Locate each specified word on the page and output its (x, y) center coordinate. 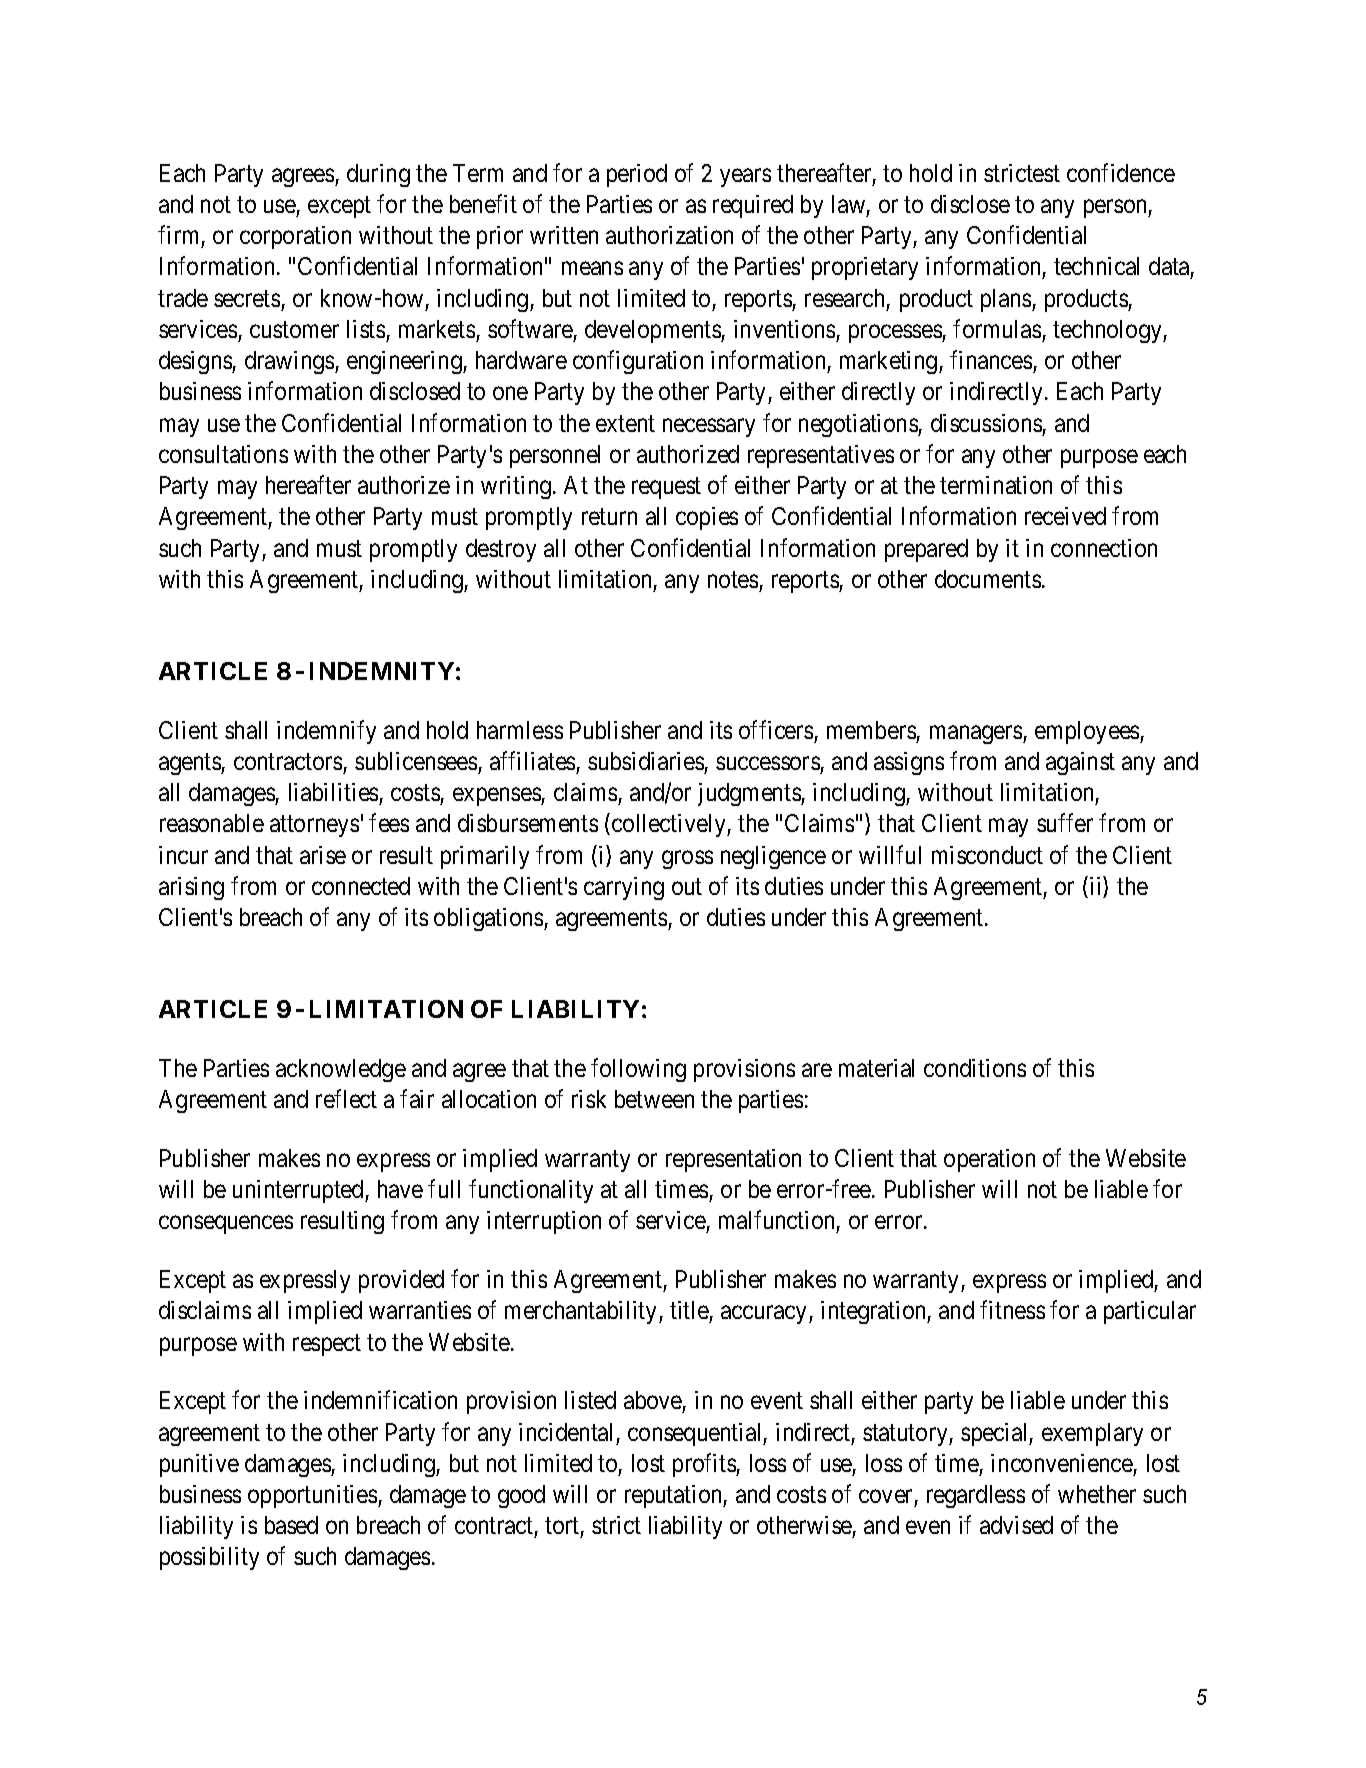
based (291, 1525)
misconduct (987, 855)
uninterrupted (299, 1191)
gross (687, 859)
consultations (223, 454)
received (1065, 516)
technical (1096, 266)
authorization (669, 235)
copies (707, 518)
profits (705, 1465)
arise (323, 855)
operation (989, 1160)
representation (733, 1160)
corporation (295, 237)
